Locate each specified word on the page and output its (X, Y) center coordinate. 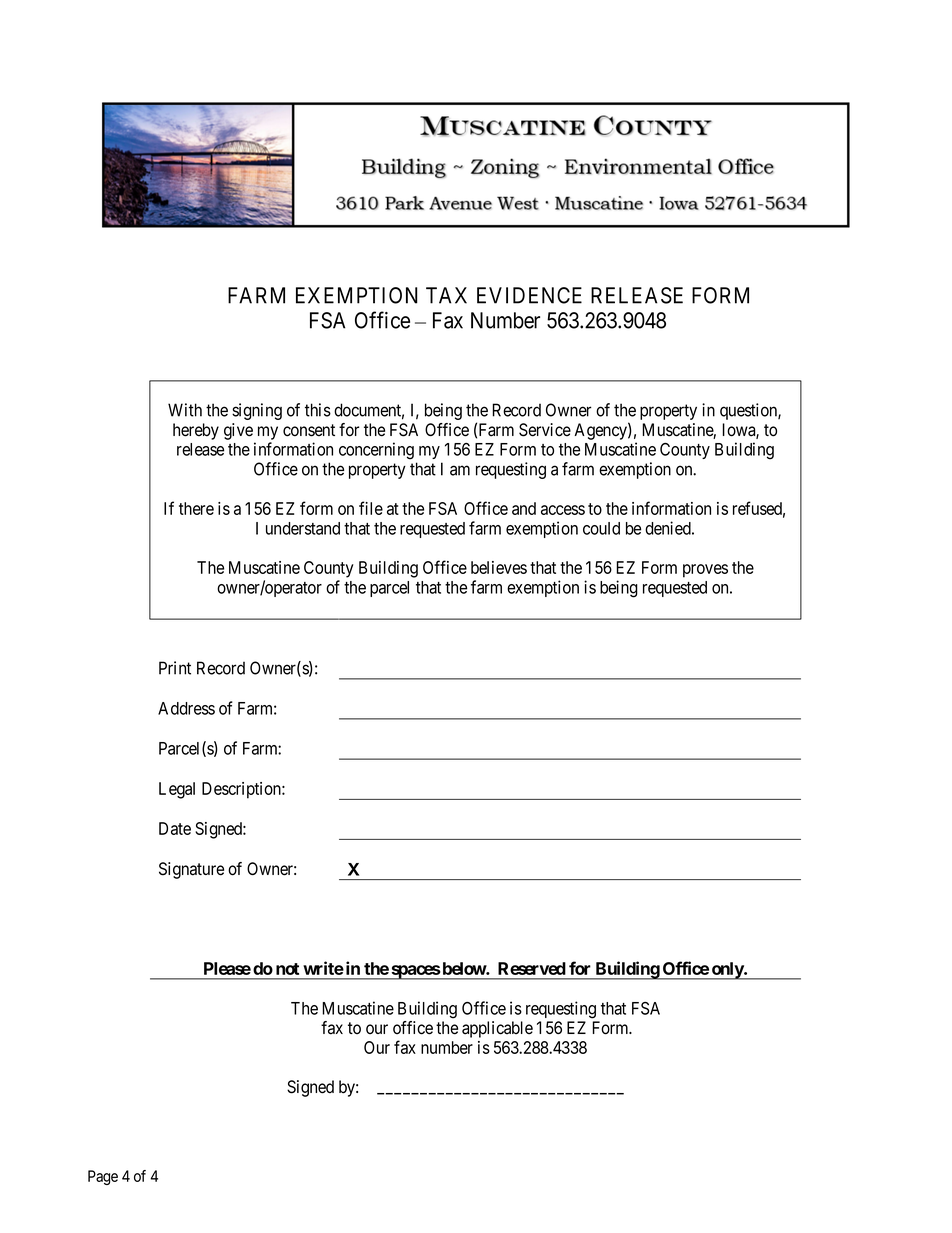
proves (705, 571)
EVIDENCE (529, 295)
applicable (497, 1029)
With (185, 410)
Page (103, 1177)
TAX (446, 295)
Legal (177, 790)
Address (186, 708)
